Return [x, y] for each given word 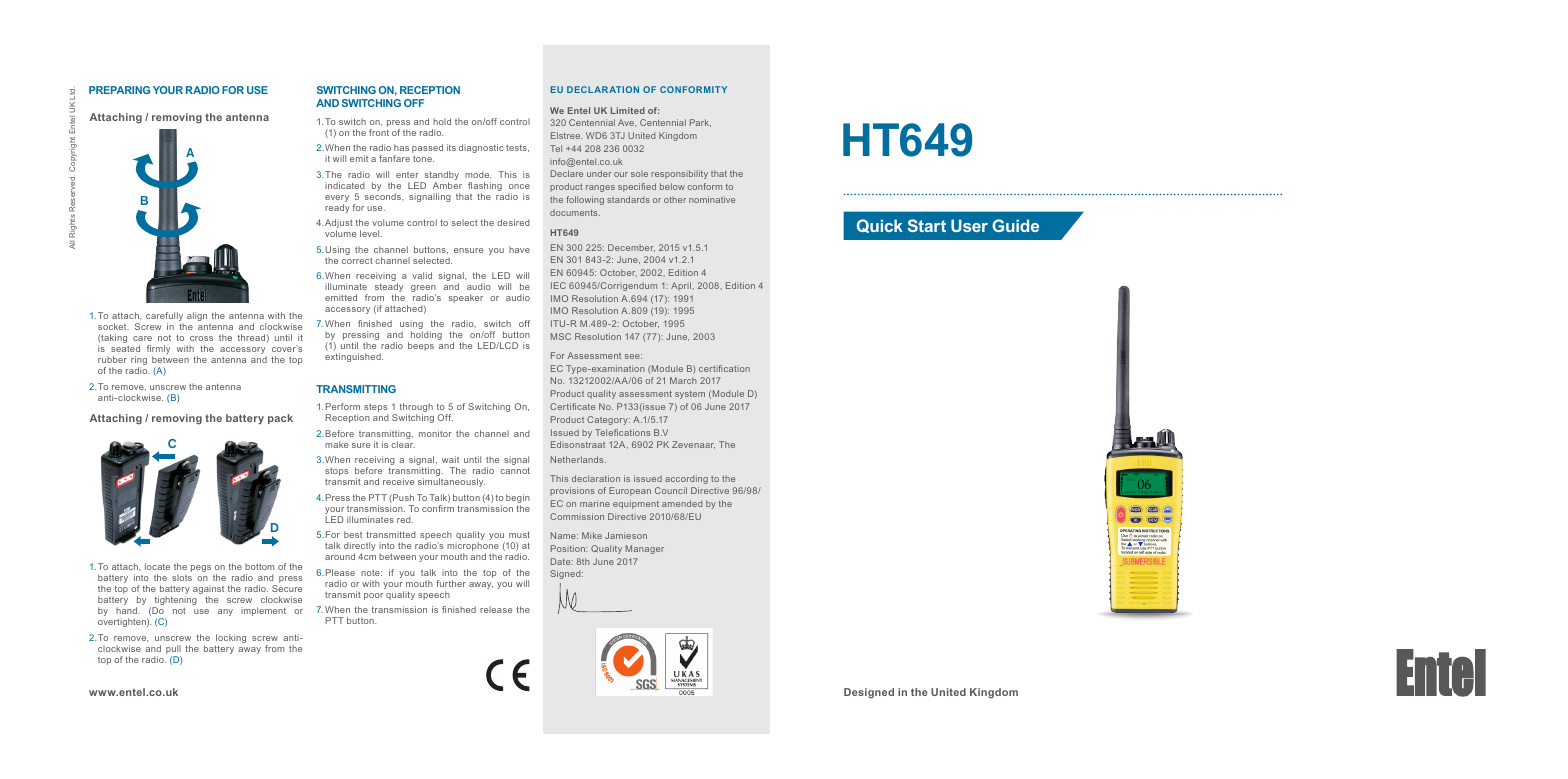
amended [682, 503]
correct [357, 261]
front [379, 132]
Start [927, 225]
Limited [628, 110]
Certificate [572, 406]
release [496, 609]
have [519, 249]
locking [230, 640]
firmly [158, 351]
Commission [577, 516]
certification [724, 368]
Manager [645, 549]
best [353, 534]
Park [700, 123]
